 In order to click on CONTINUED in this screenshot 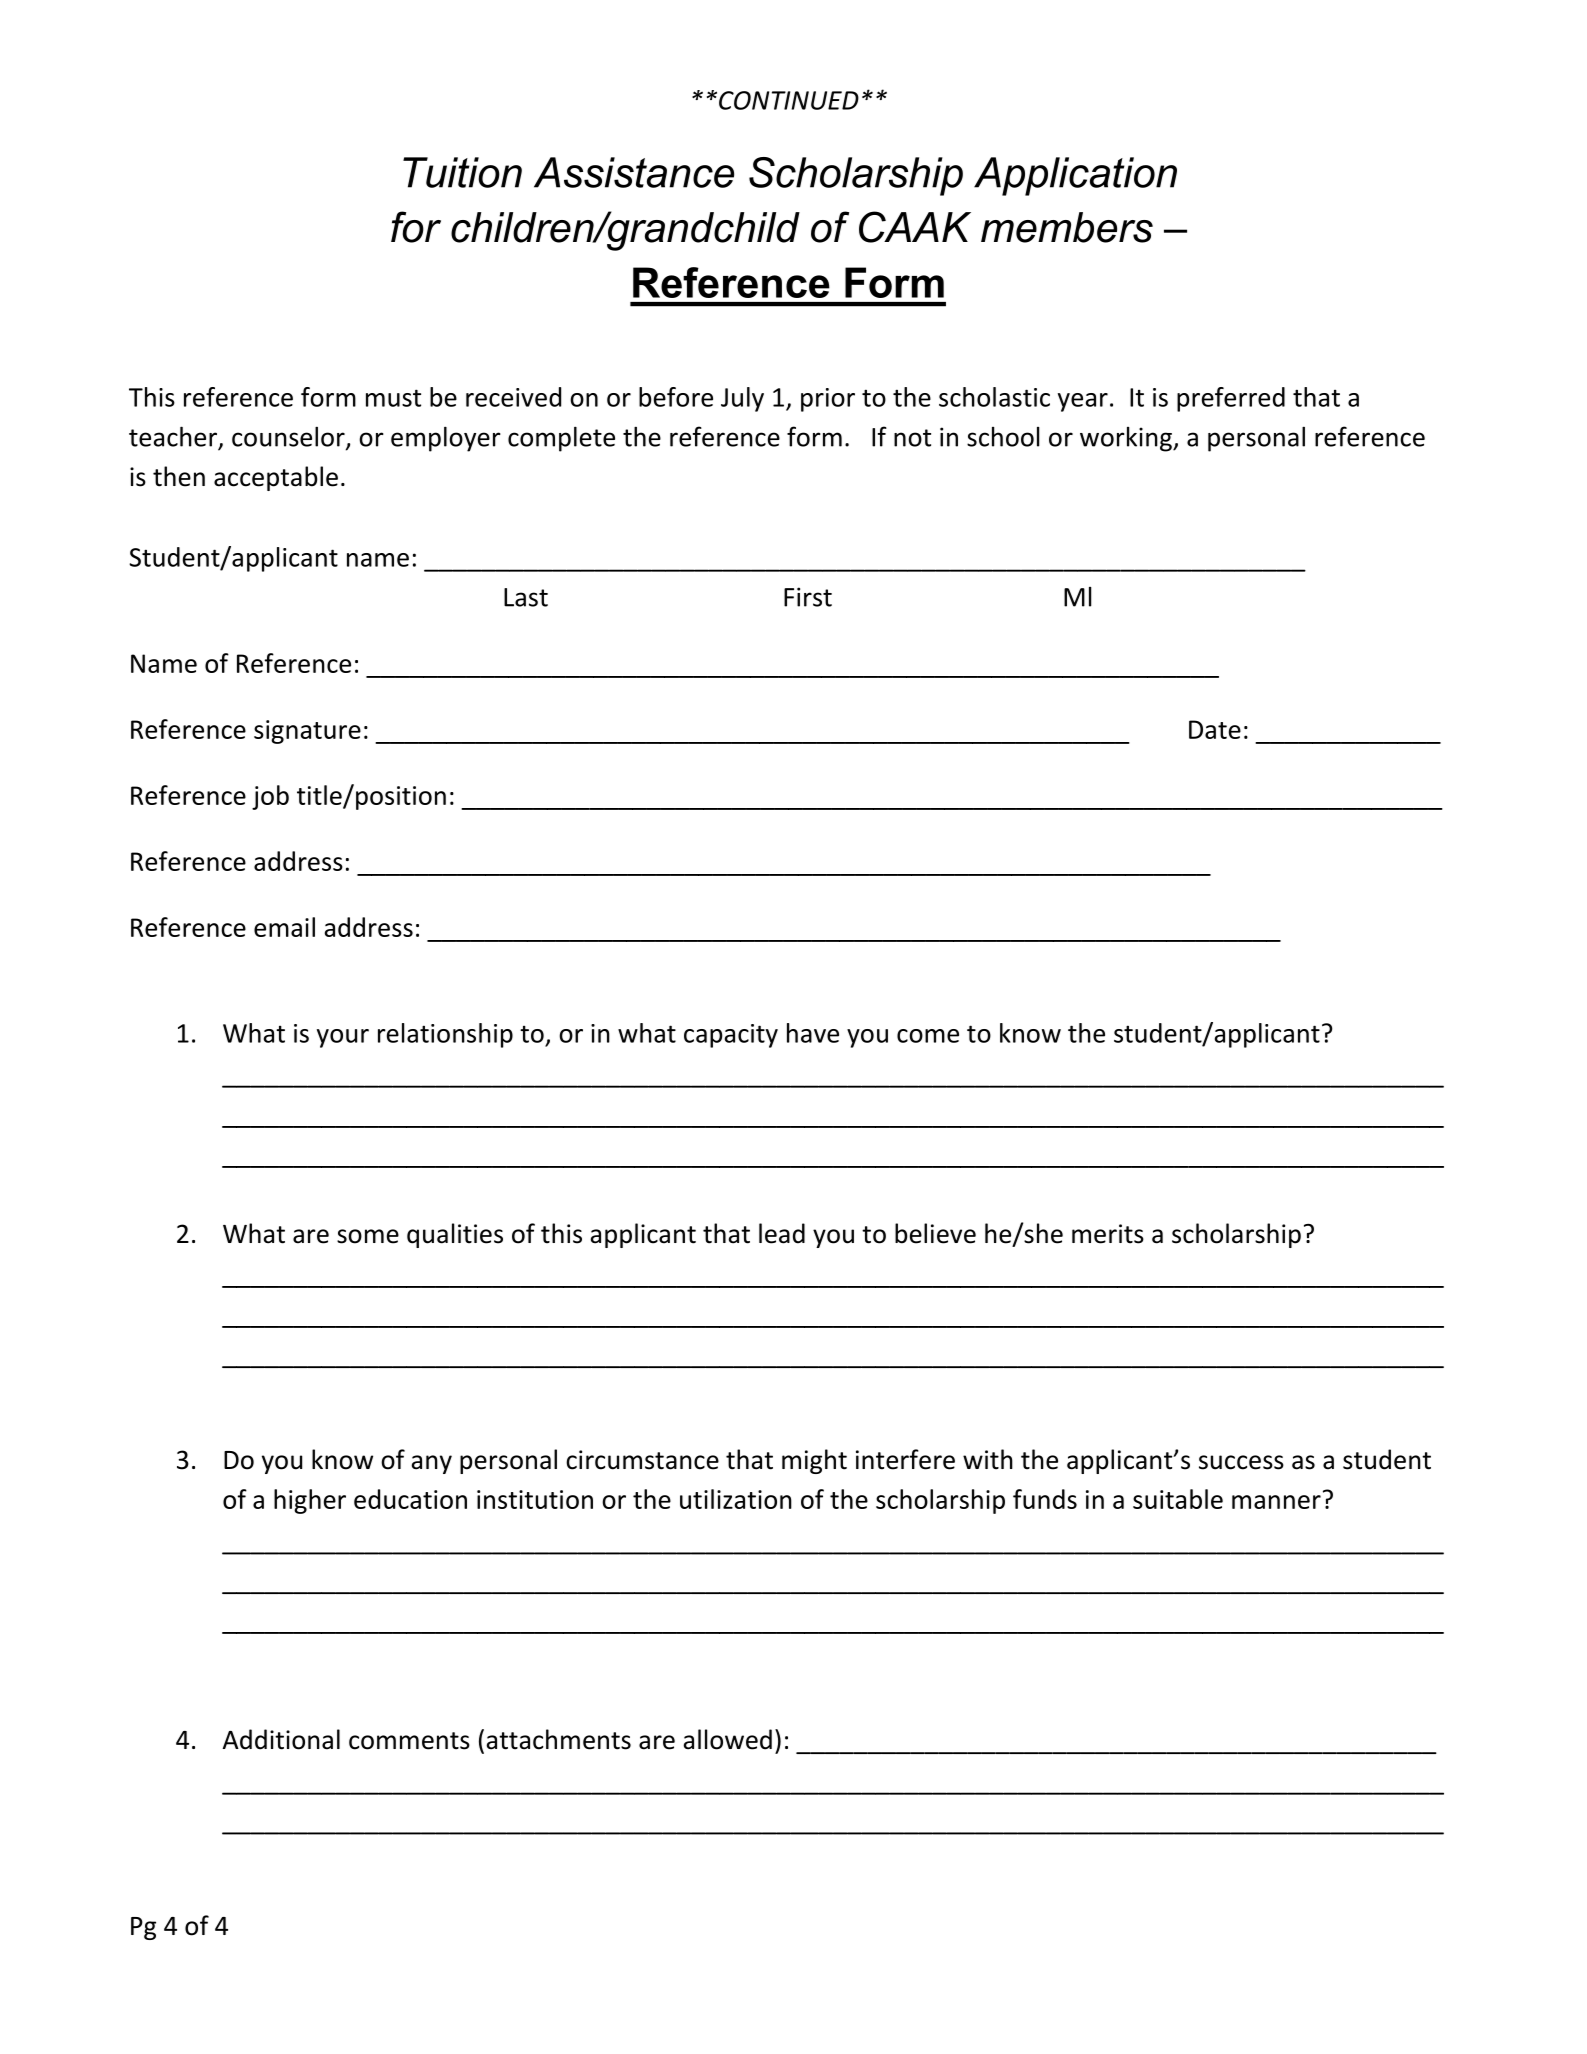, I will do `click(789, 100)`.
